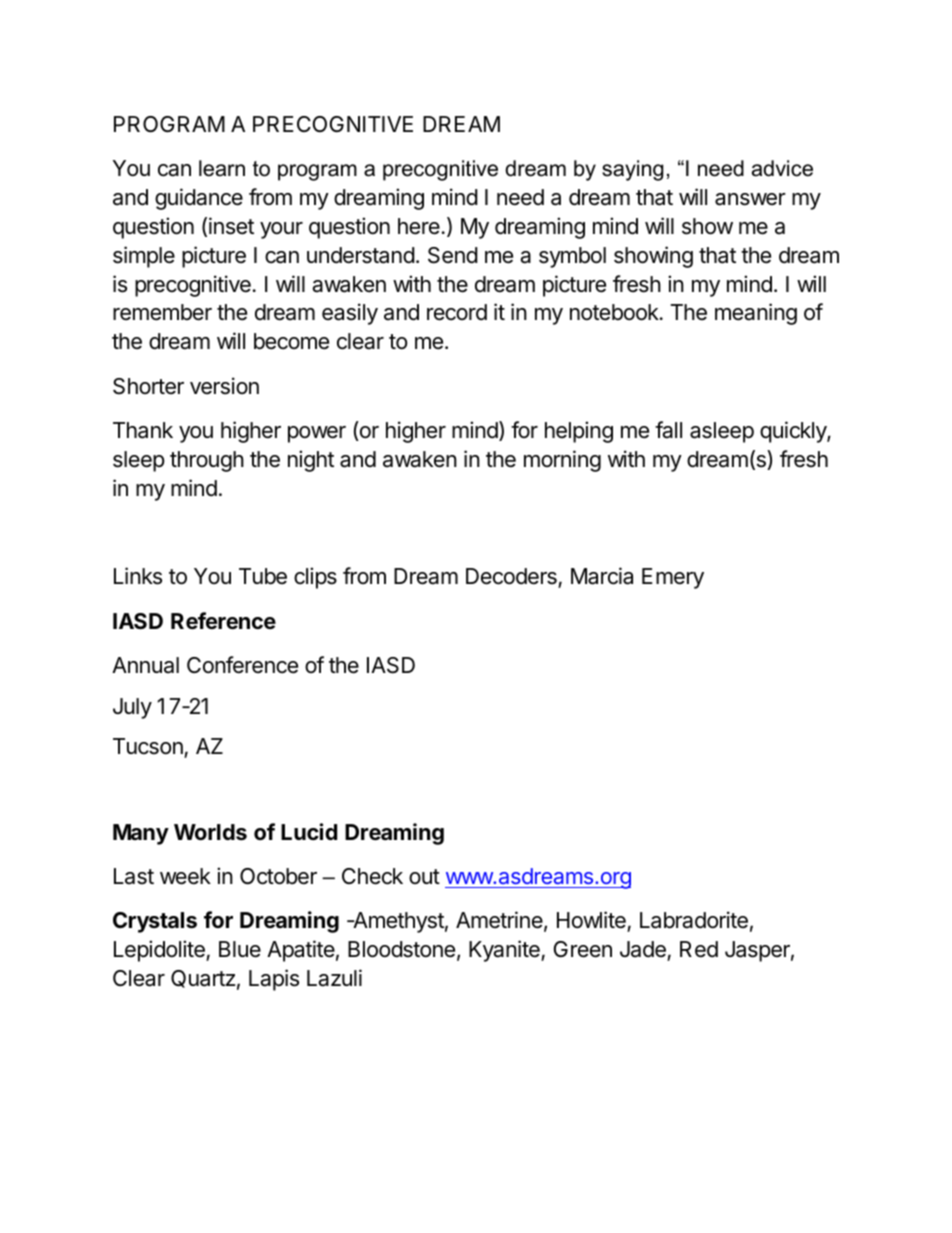 This screenshot has width=952, height=1233. I want to click on Blue, so click(240, 949).
